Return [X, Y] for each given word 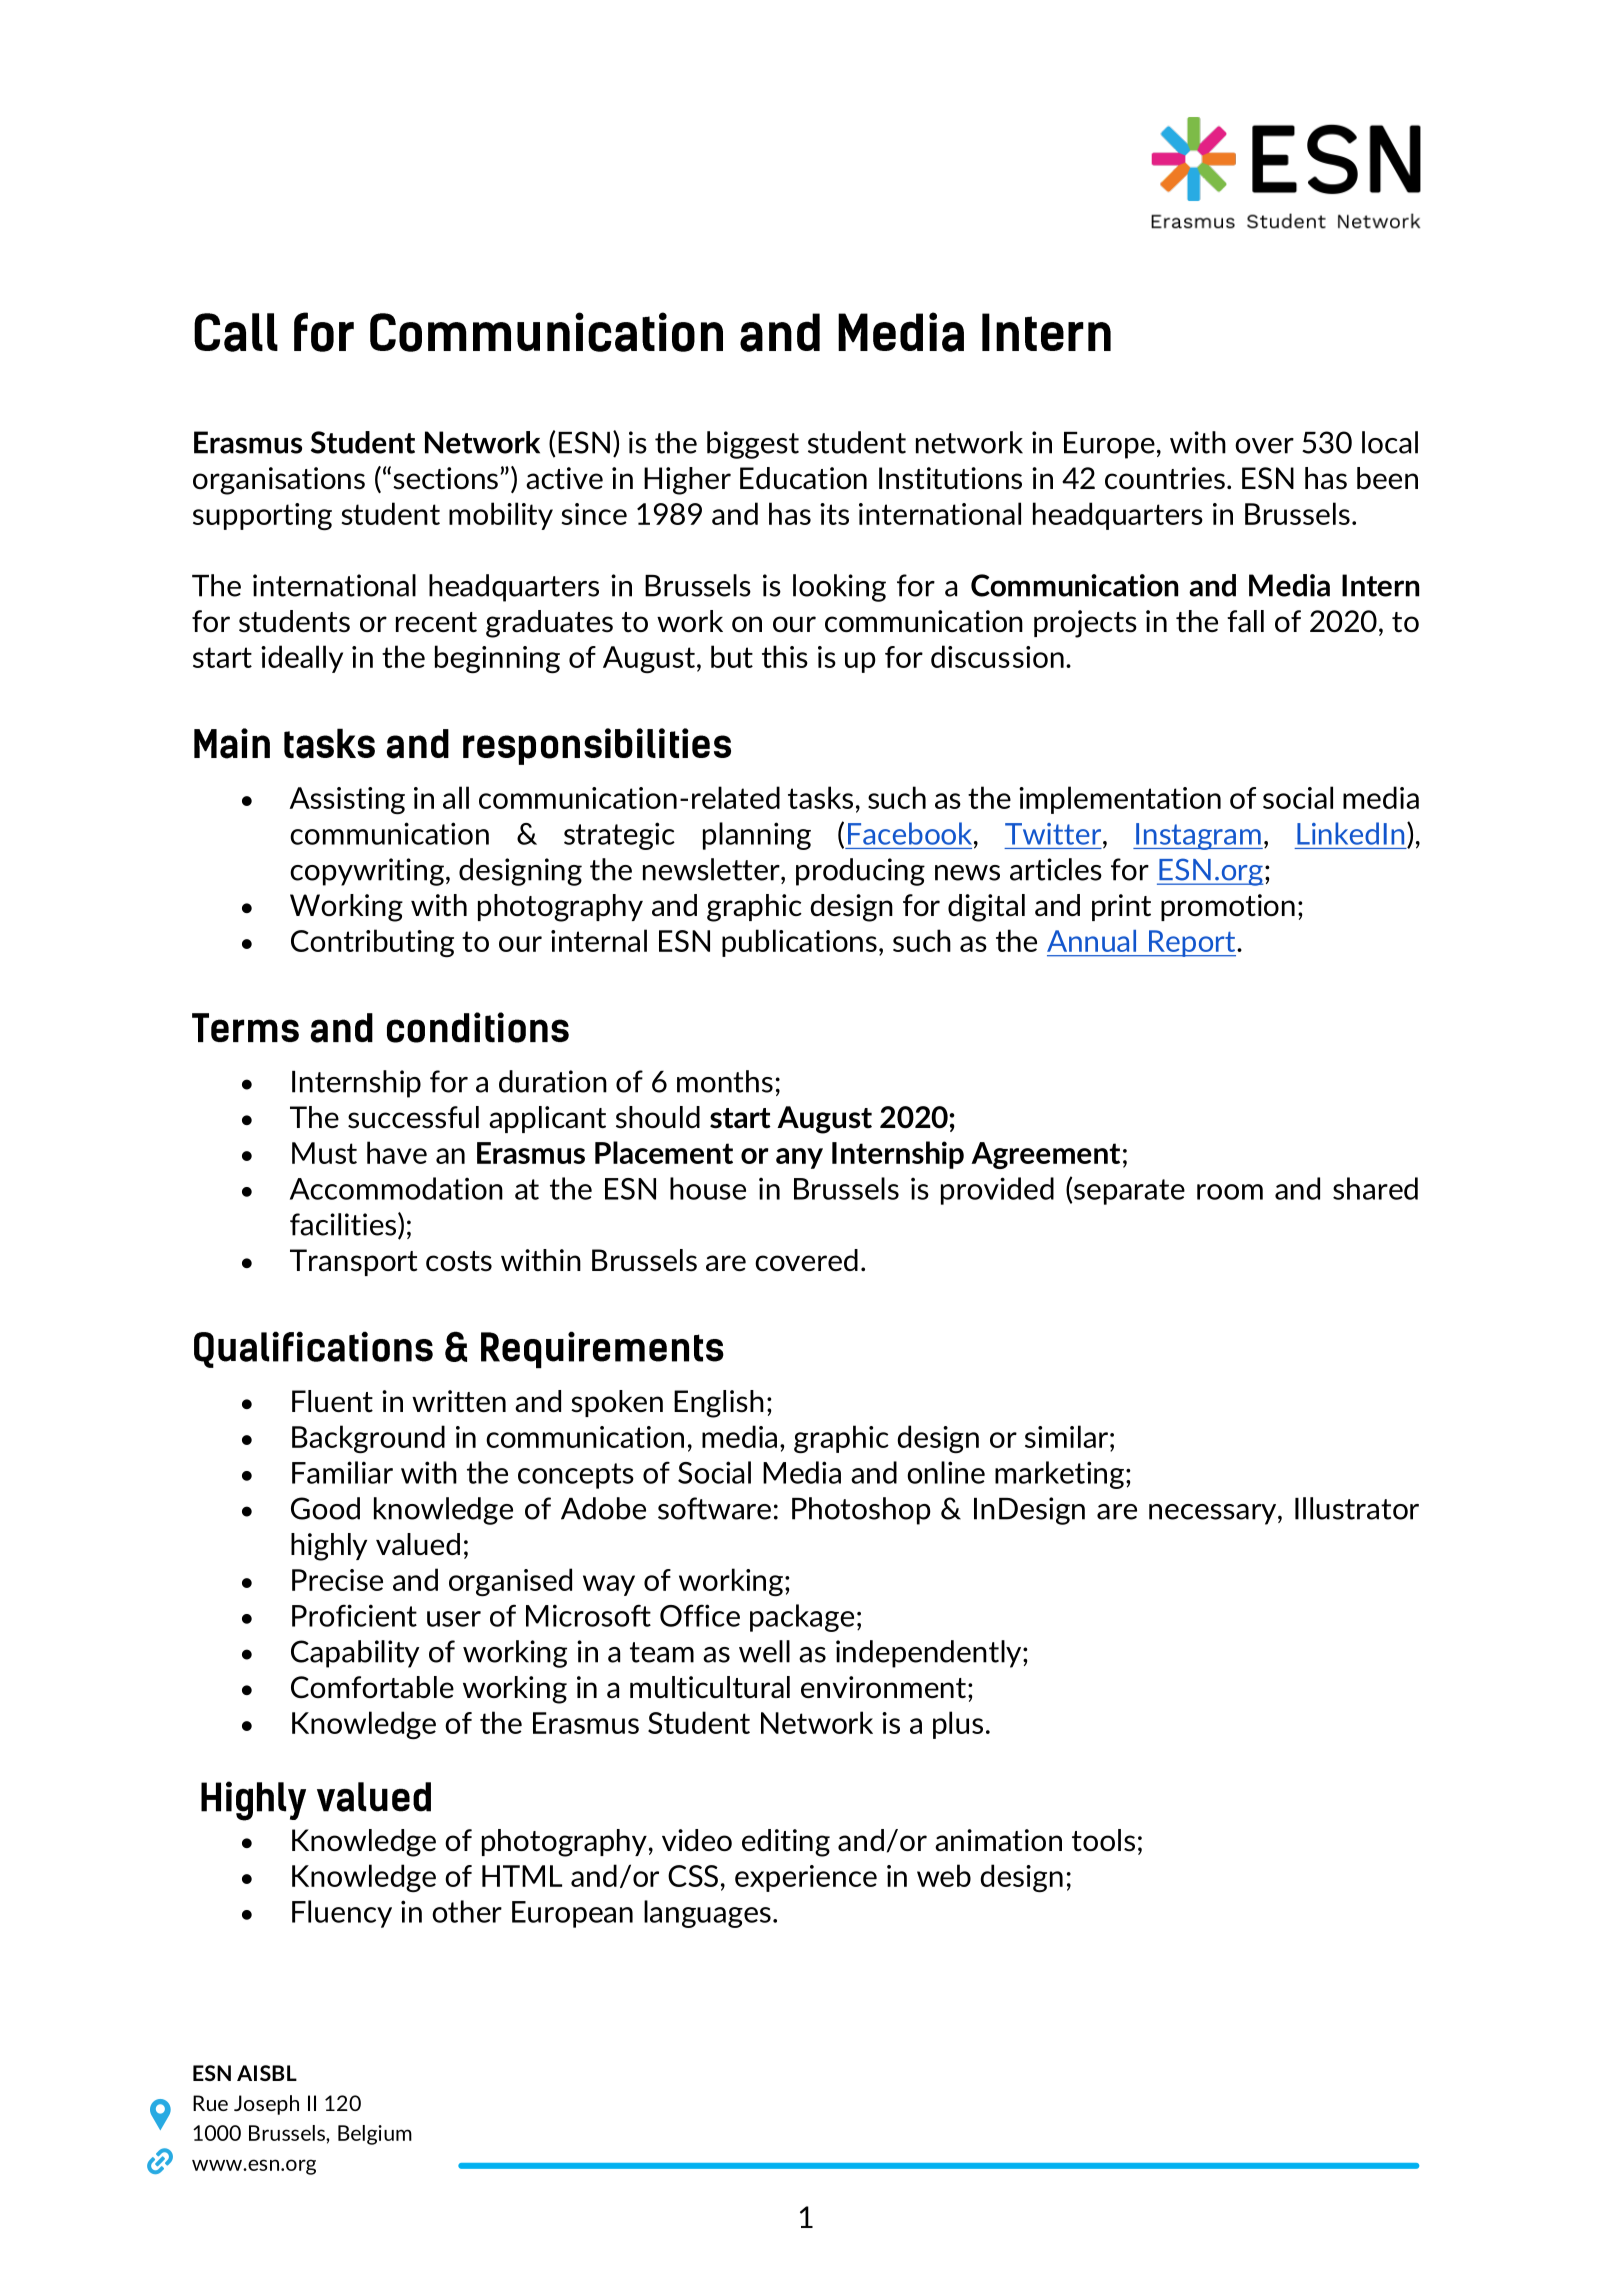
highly [329, 1547]
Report [1192, 943]
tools [1103, 1840]
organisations [279, 481]
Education [803, 478]
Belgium [375, 2135]
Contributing [372, 943]
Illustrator [1357, 1508]
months [725, 1081]
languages [707, 1914]
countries [1165, 478]
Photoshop [861, 1511]
